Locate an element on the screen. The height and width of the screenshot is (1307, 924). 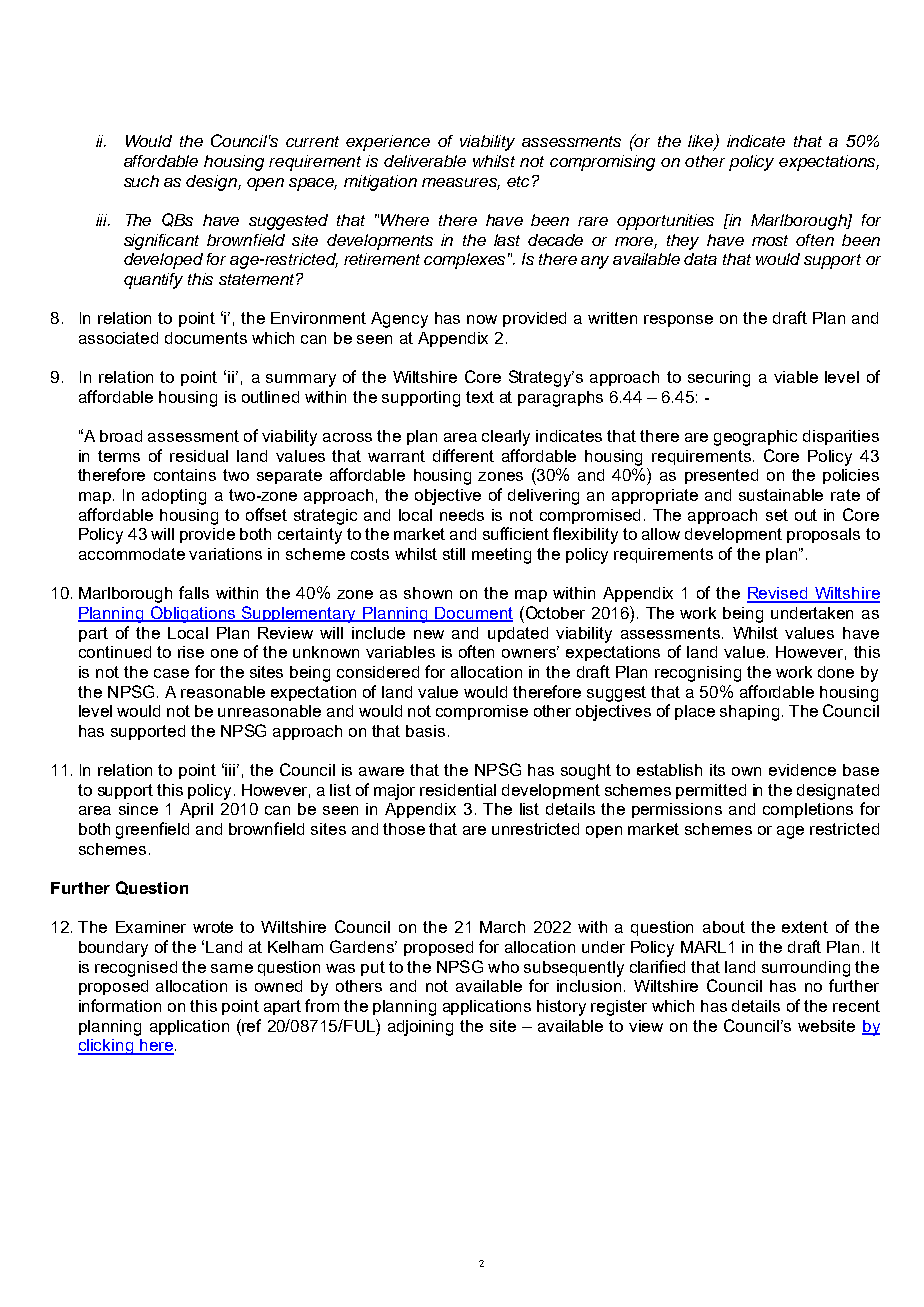
like is located at coordinates (702, 142).
